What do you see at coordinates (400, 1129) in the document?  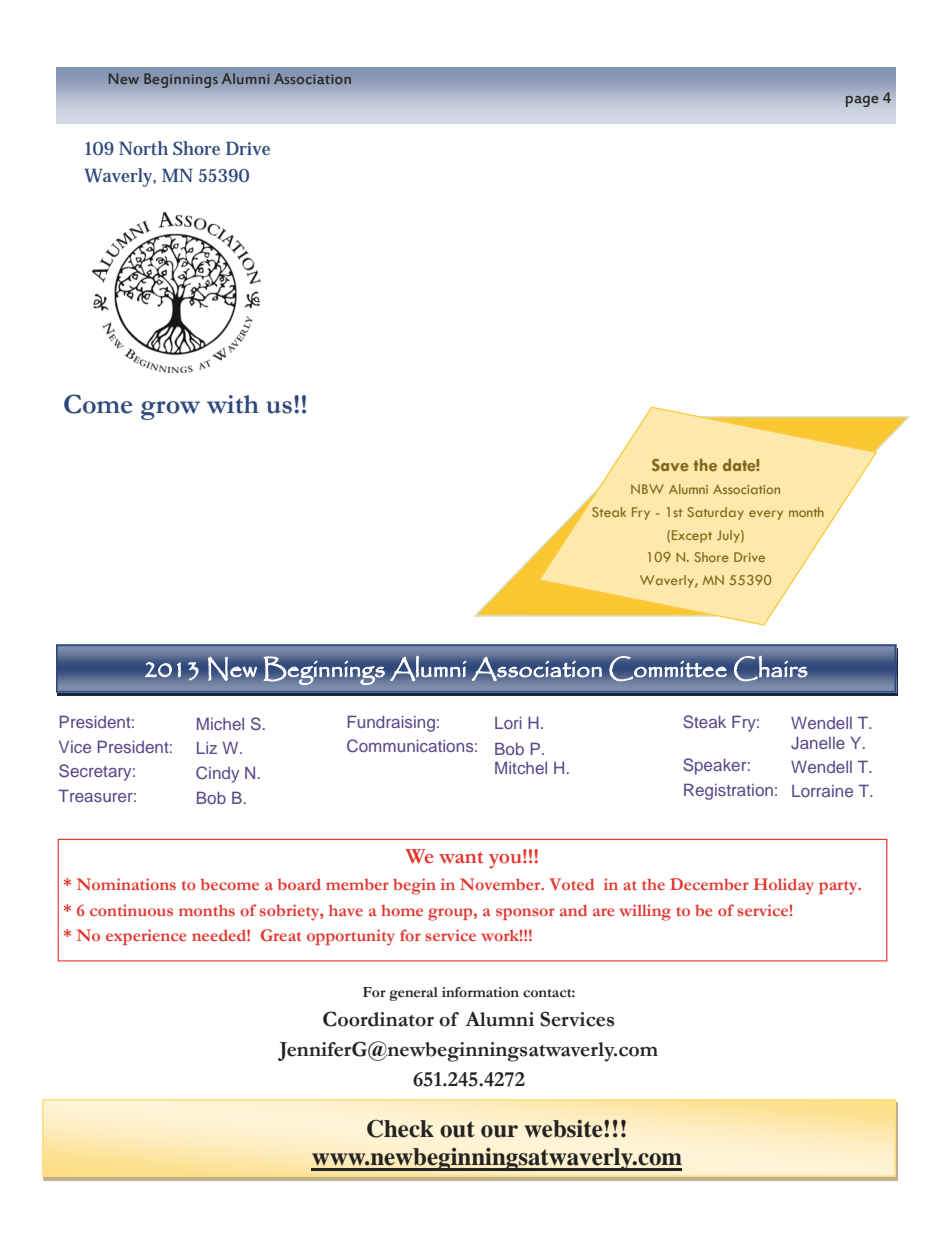 I see `Check` at bounding box center [400, 1129].
